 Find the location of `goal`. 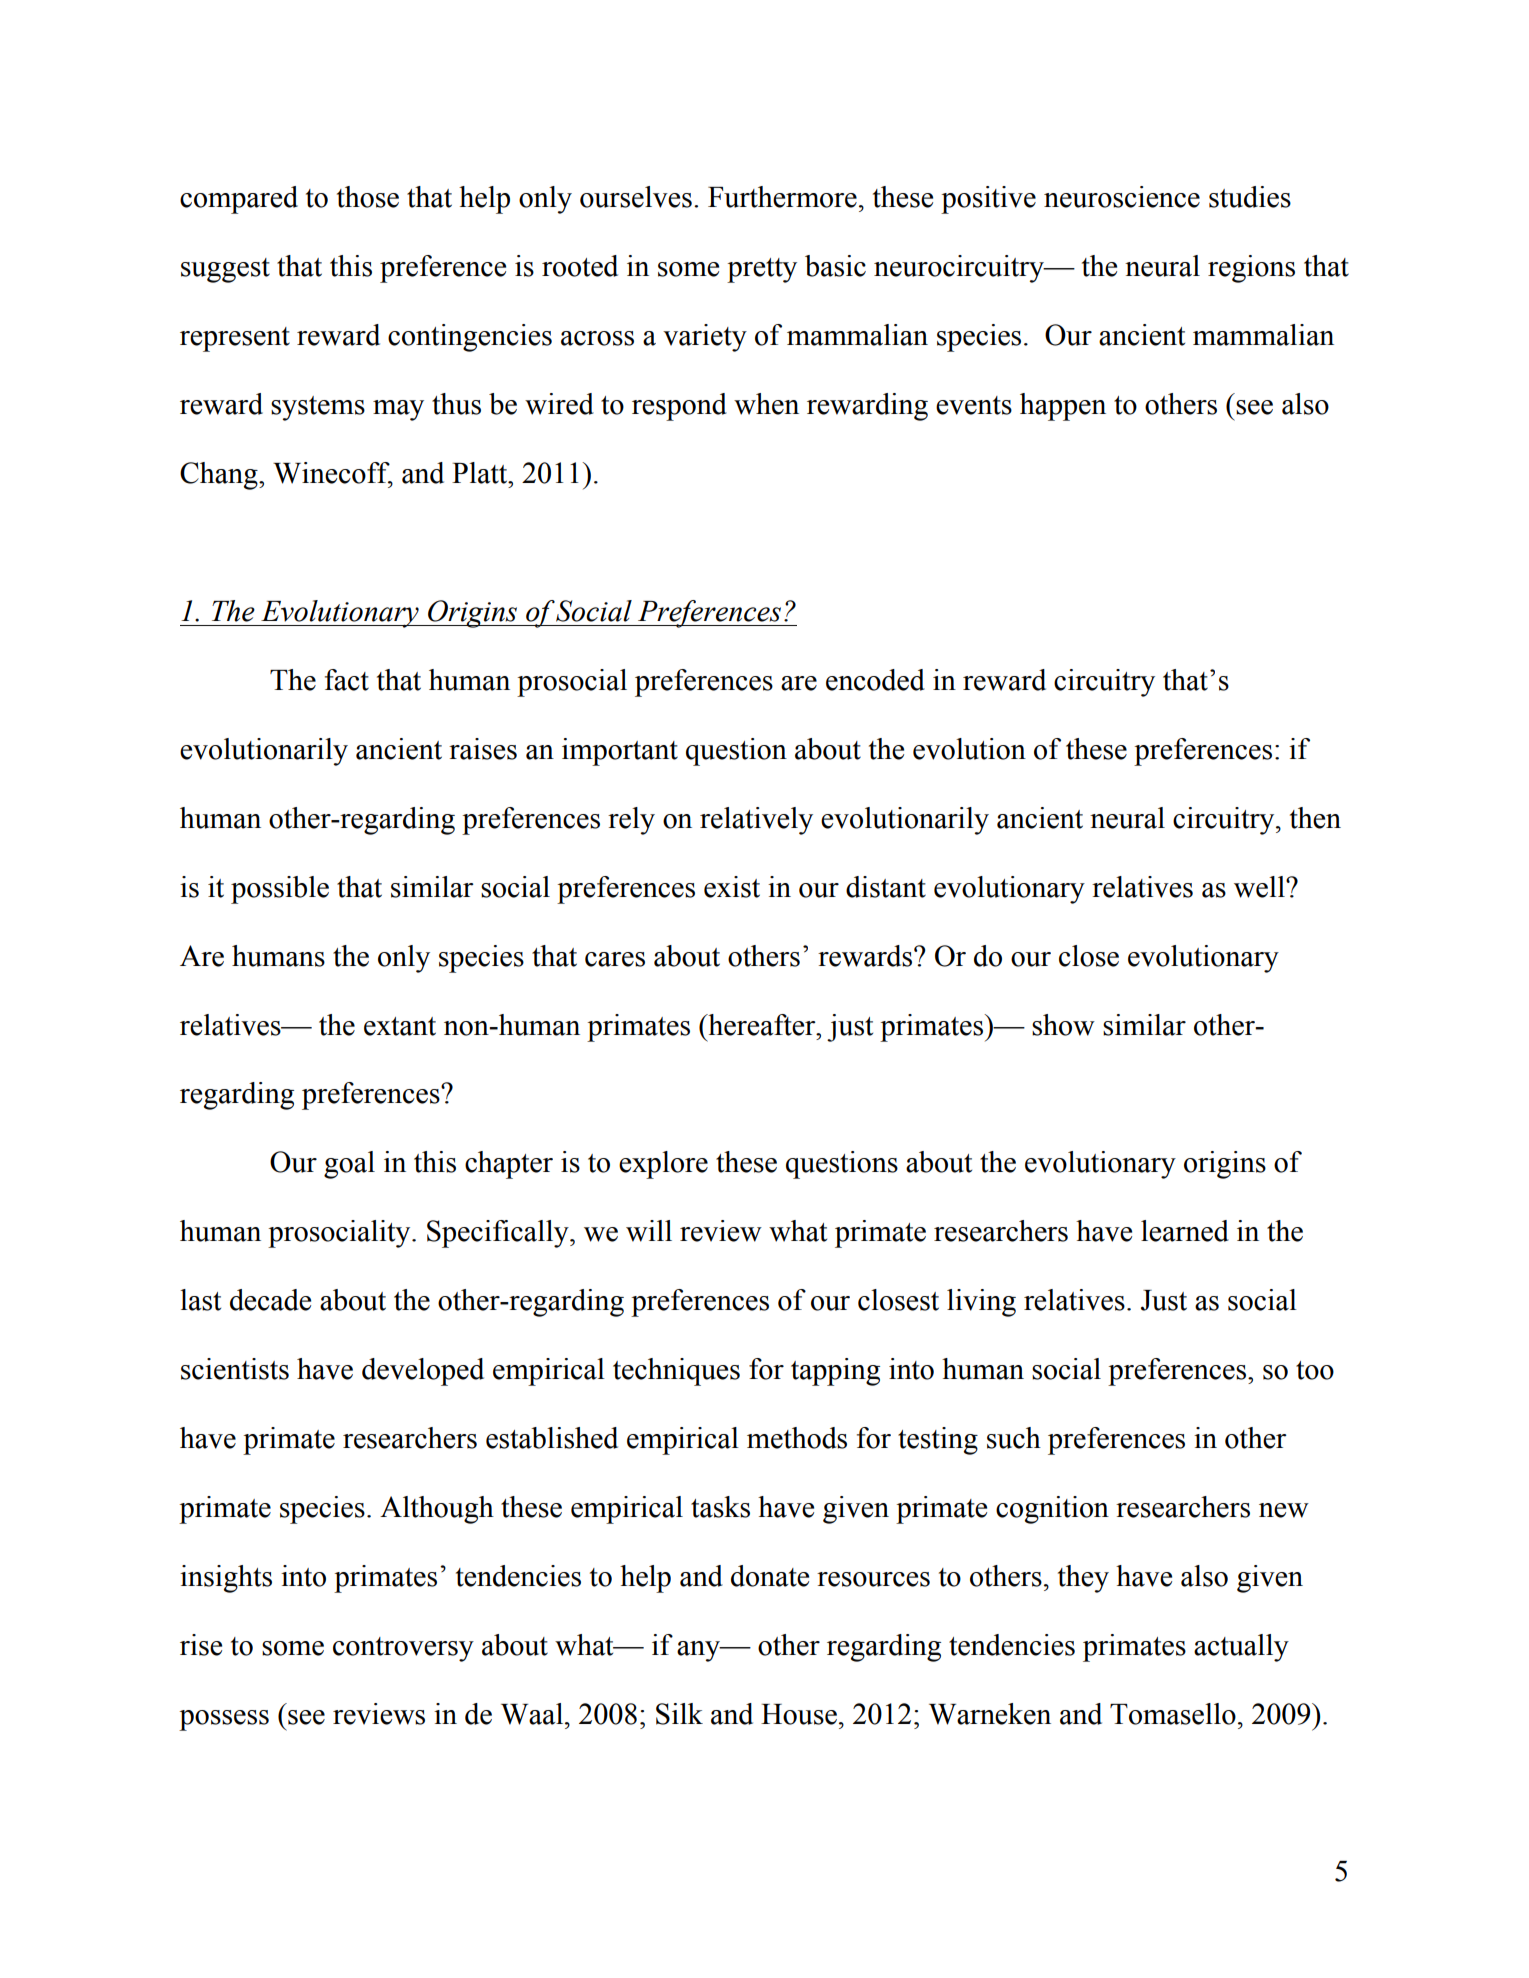

goal is located at coordinates (349, 1165).
